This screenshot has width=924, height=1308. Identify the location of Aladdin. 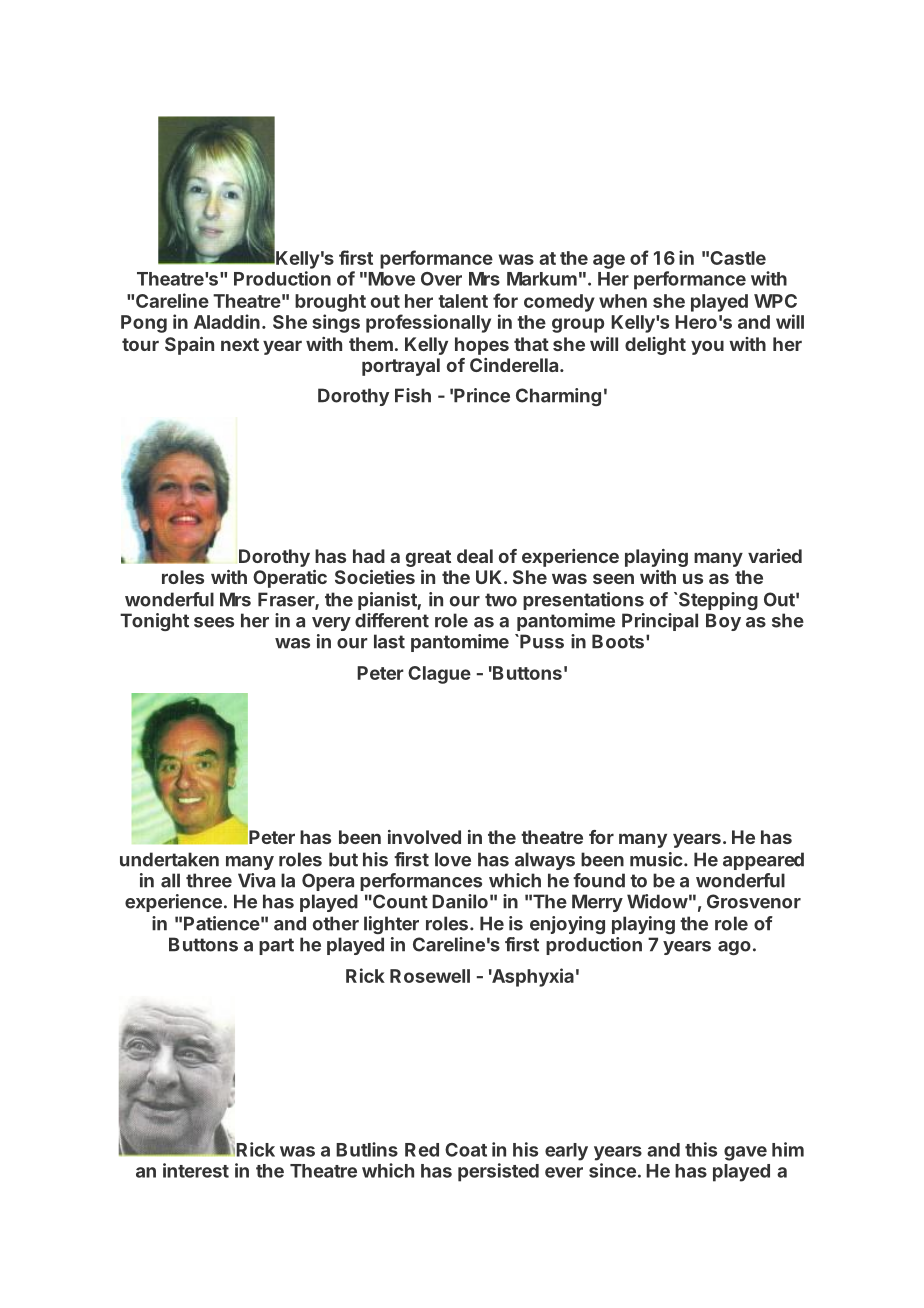
(227, 321).
